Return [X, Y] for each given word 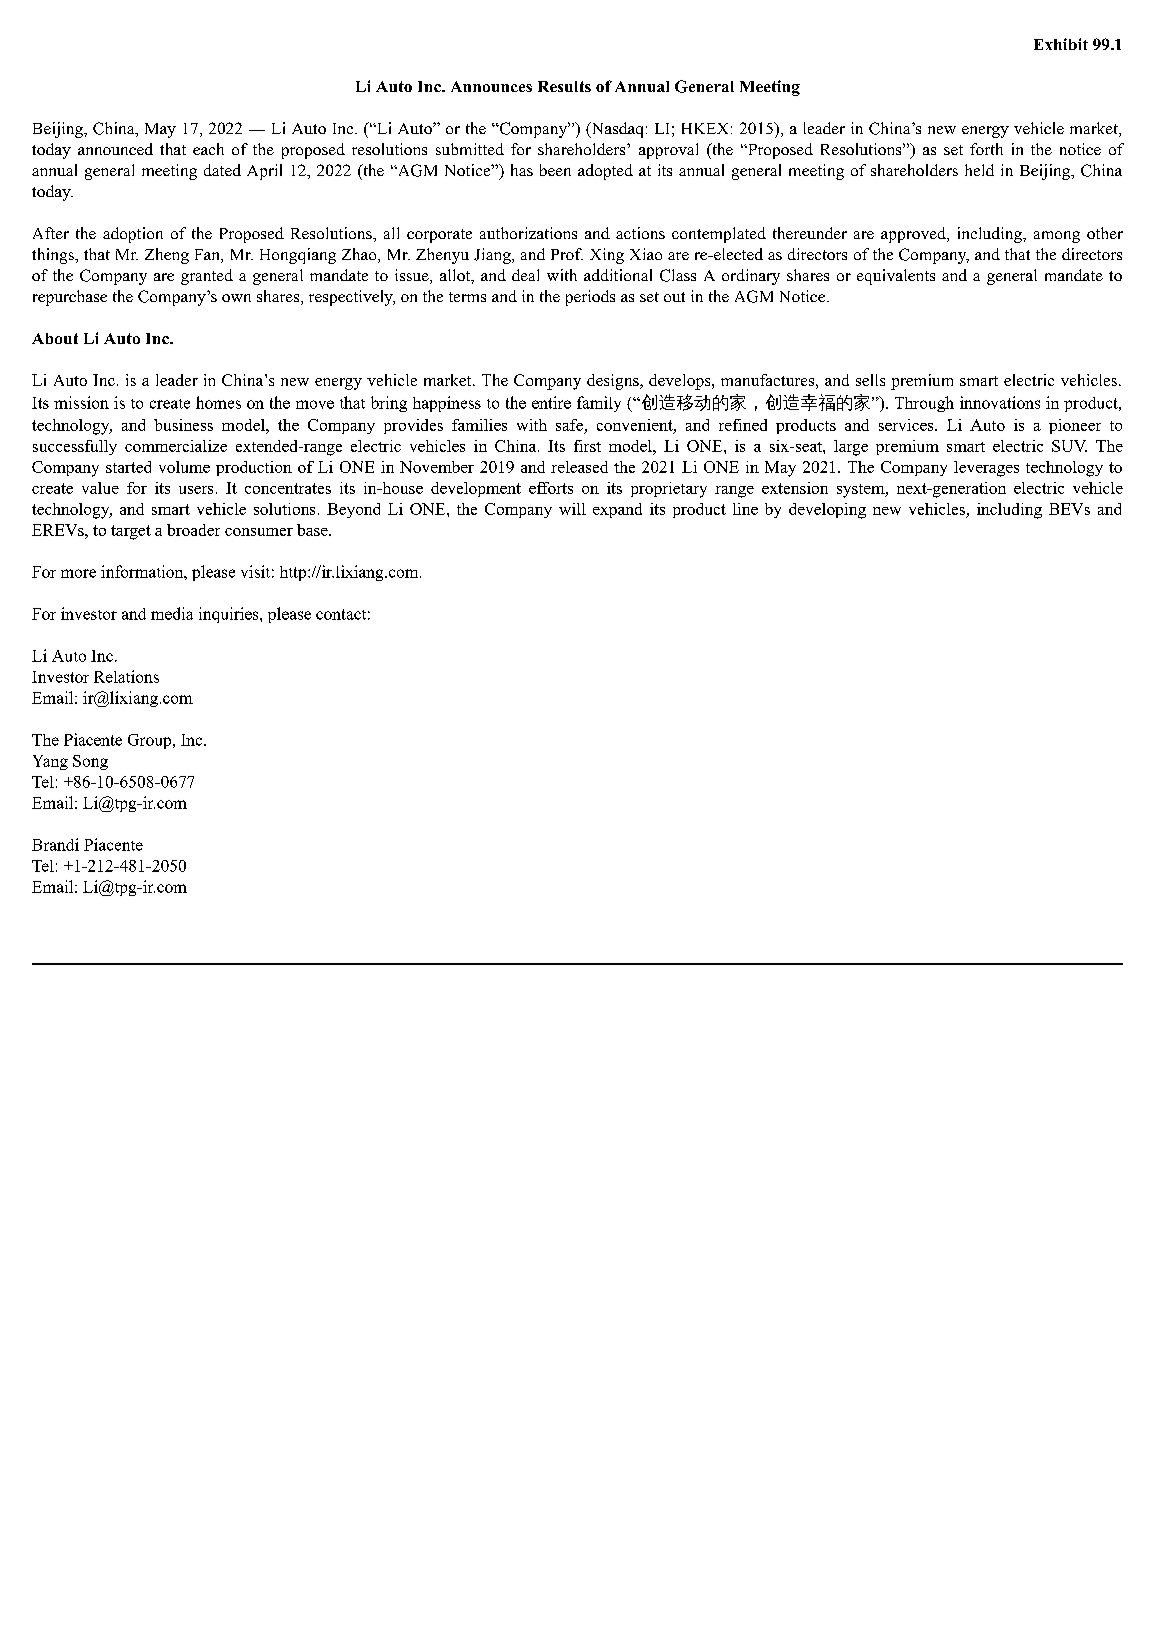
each [208, 149]
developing [827, 511]
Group [151, 741]
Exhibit [1061, 44]
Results [564, 86]
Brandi [55, 844]
